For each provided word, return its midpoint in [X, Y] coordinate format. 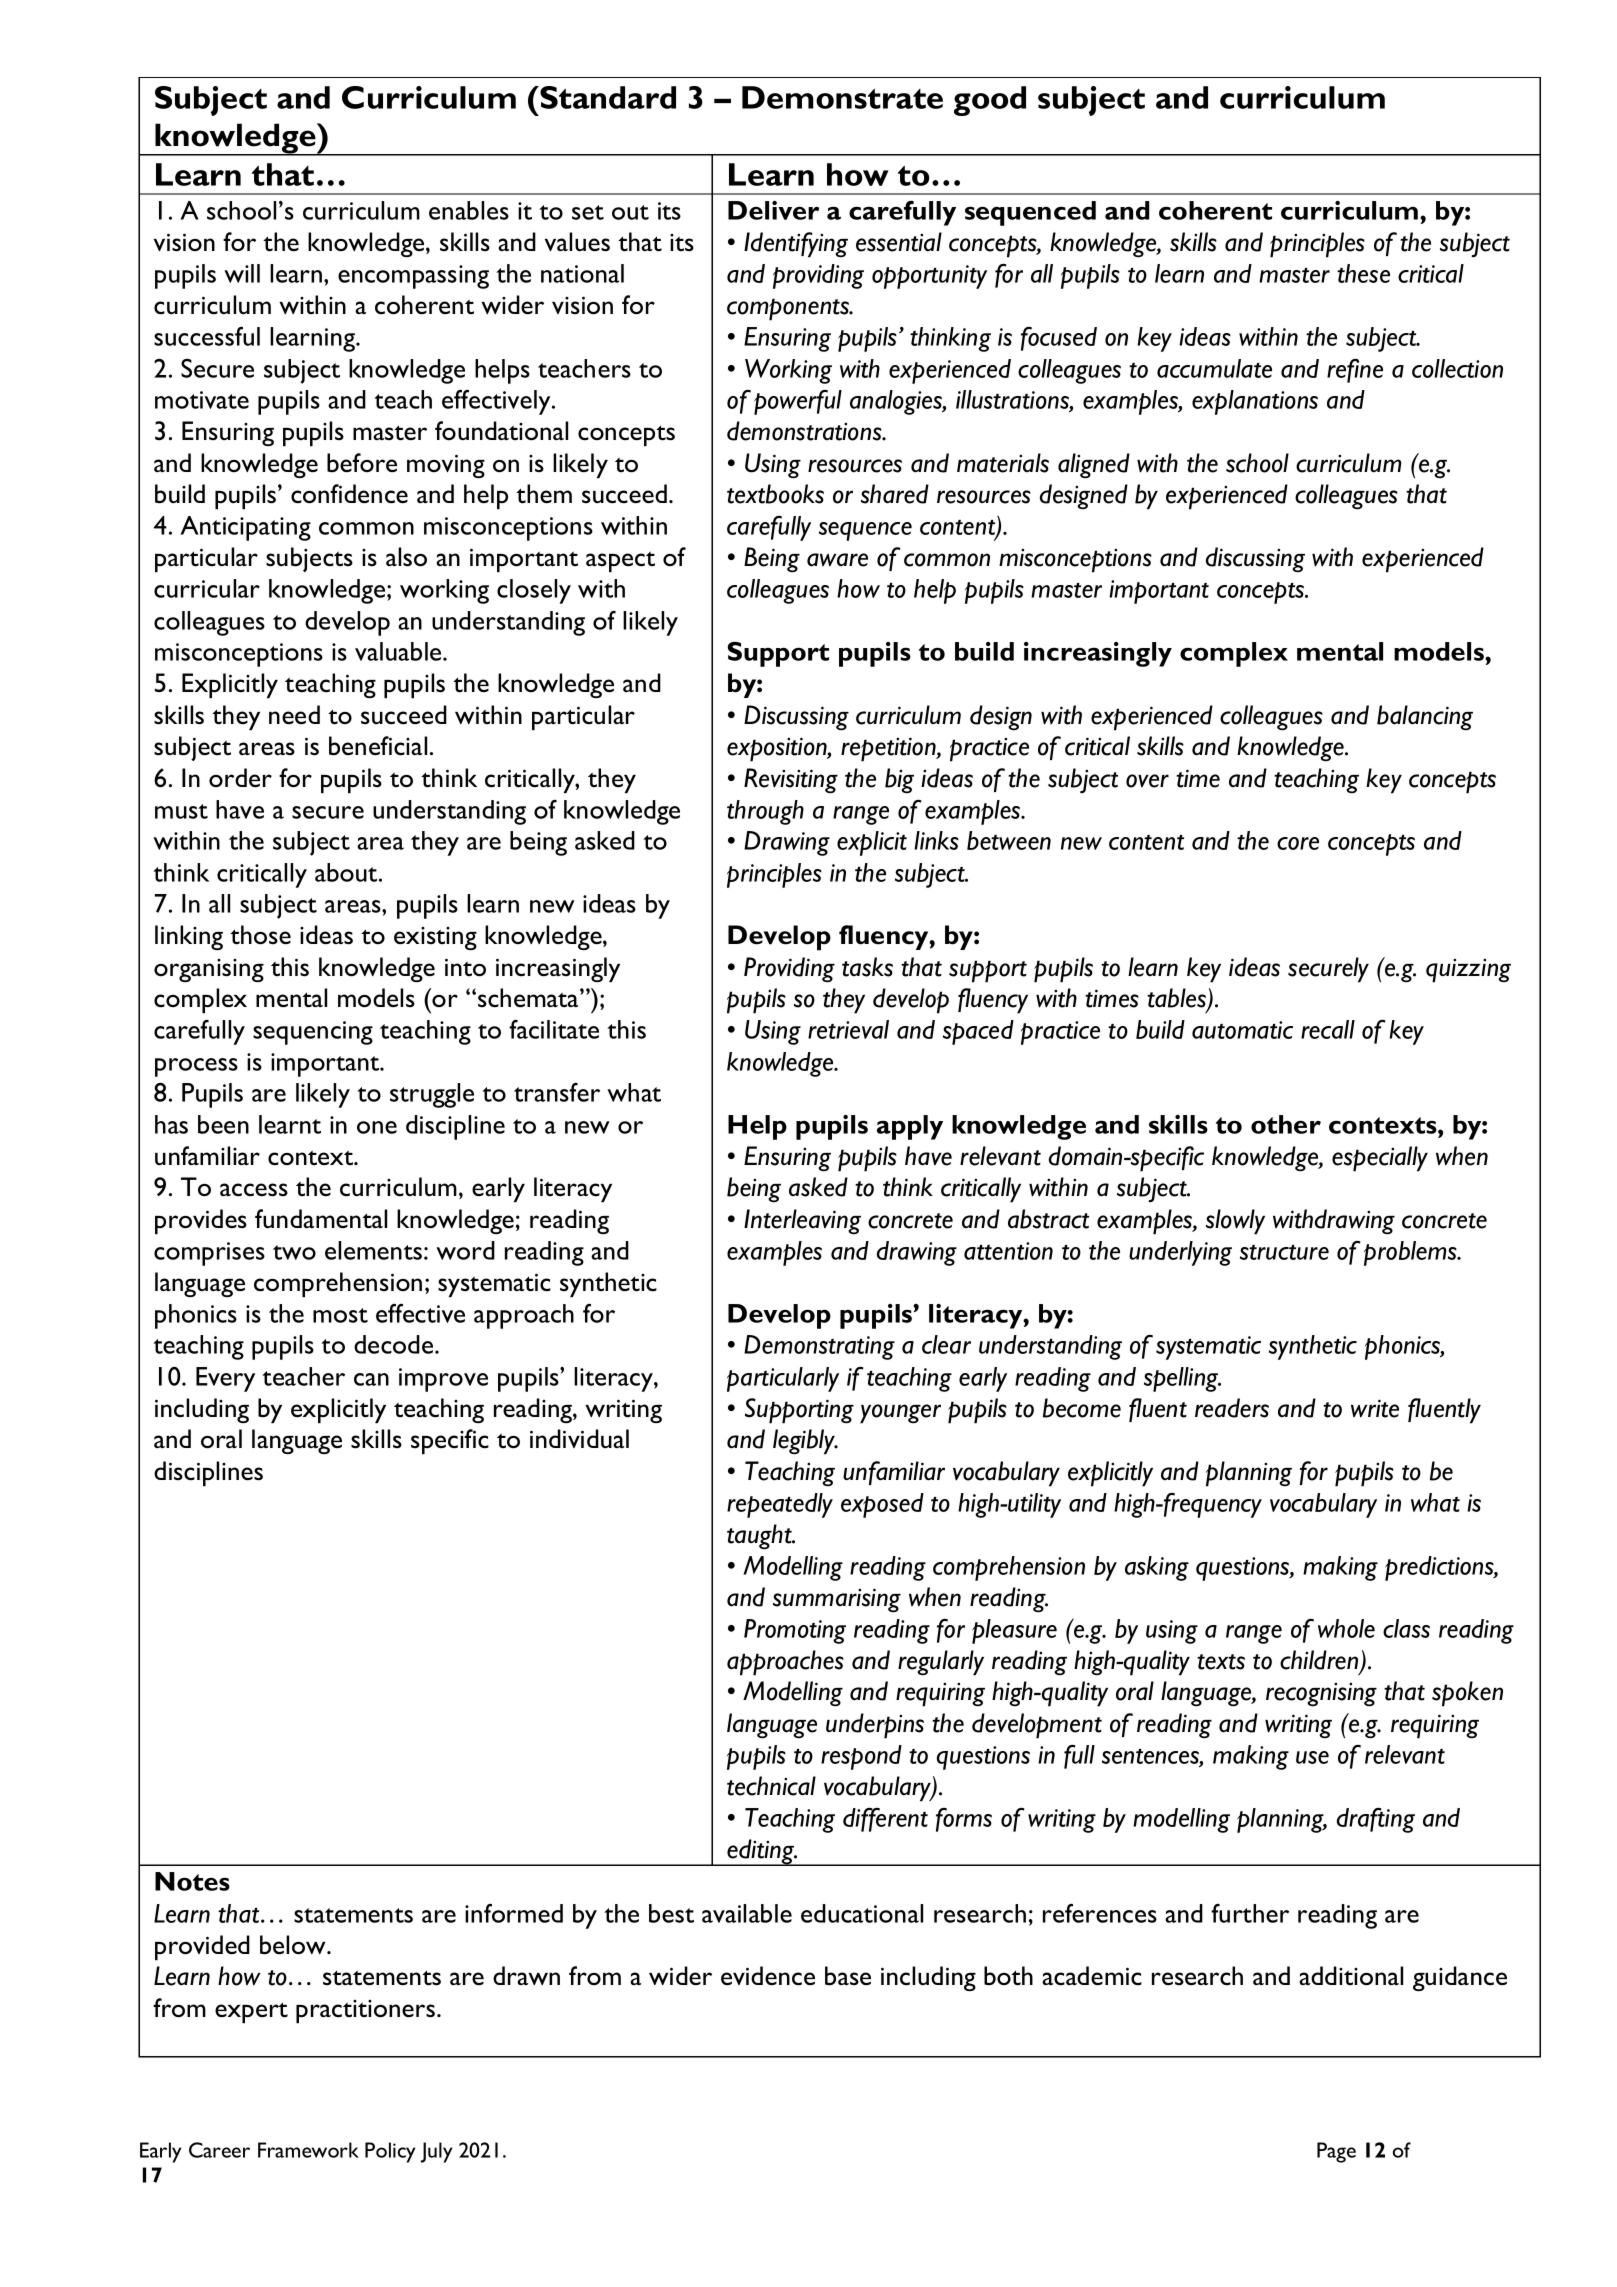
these [1363, 273]
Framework [308, 2150]
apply [910, 1127]
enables [469, 210]
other [1286, 1124]
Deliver [773, 210]
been [223, 1124]
